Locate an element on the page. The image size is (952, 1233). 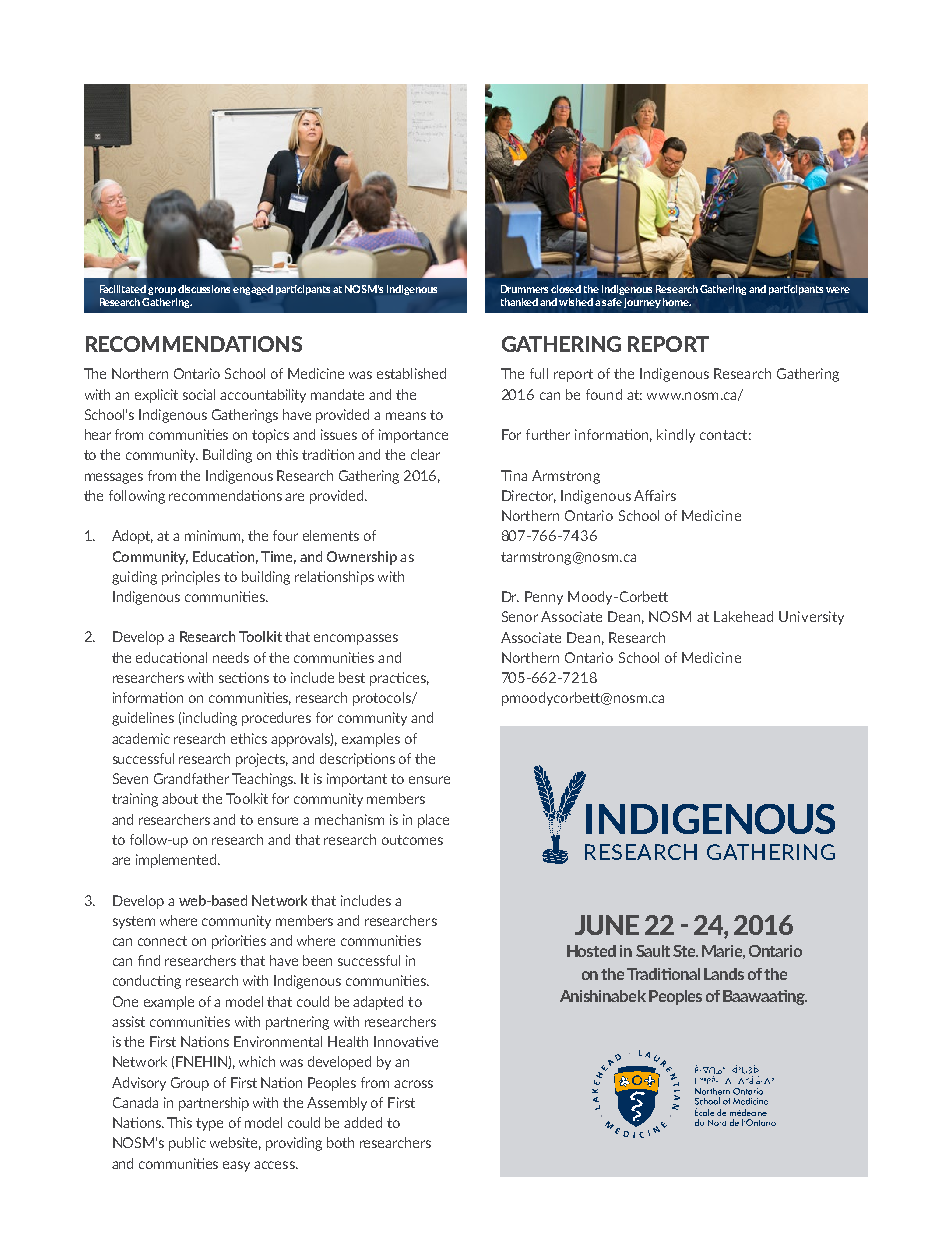
added is located at coordinates (363, 1122).
